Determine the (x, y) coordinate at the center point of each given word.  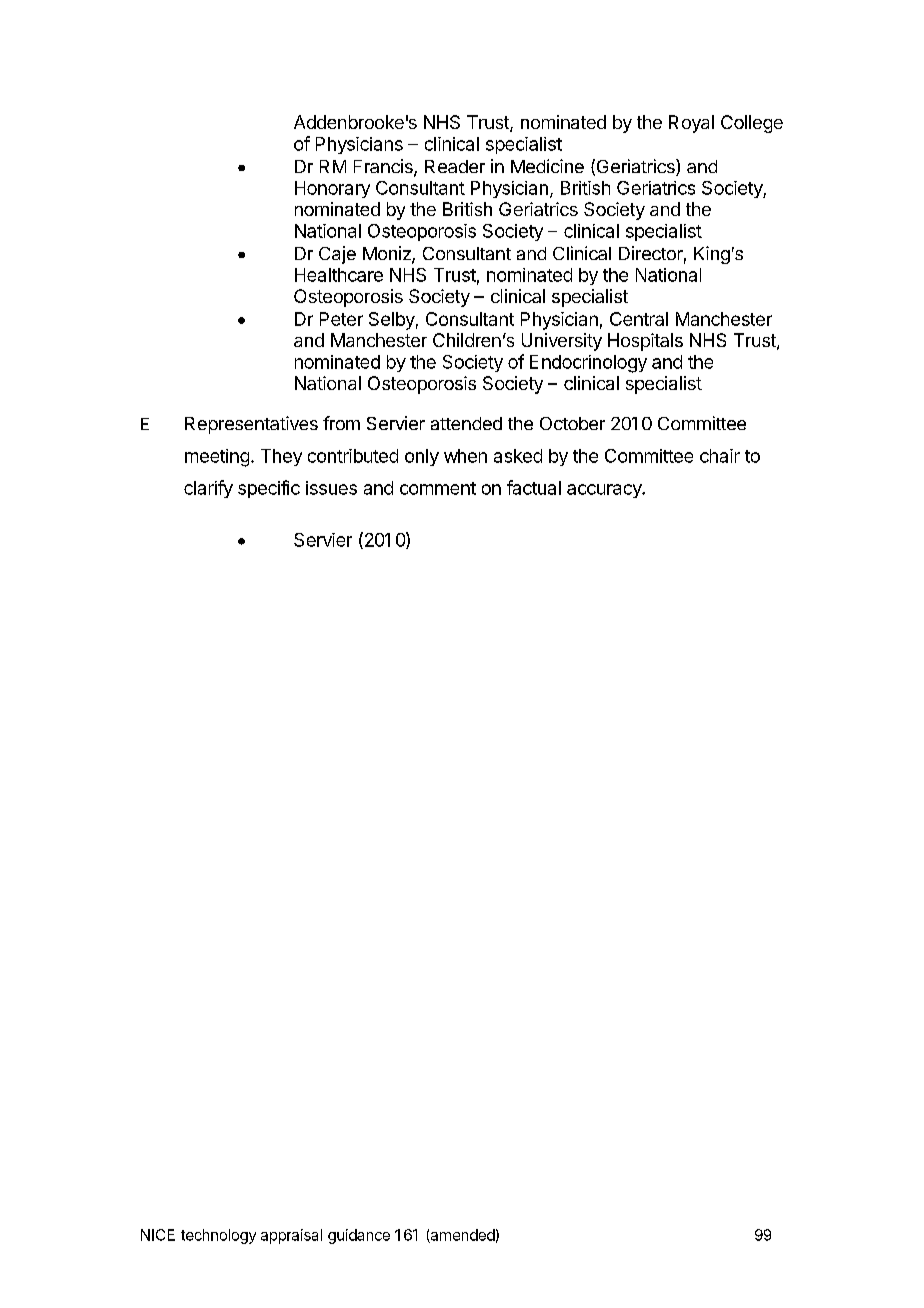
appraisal (291, 1236)
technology (218, 1236)
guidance (359, 1236)
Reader (455, 166)
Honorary (332, 189)
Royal (691, 124)
